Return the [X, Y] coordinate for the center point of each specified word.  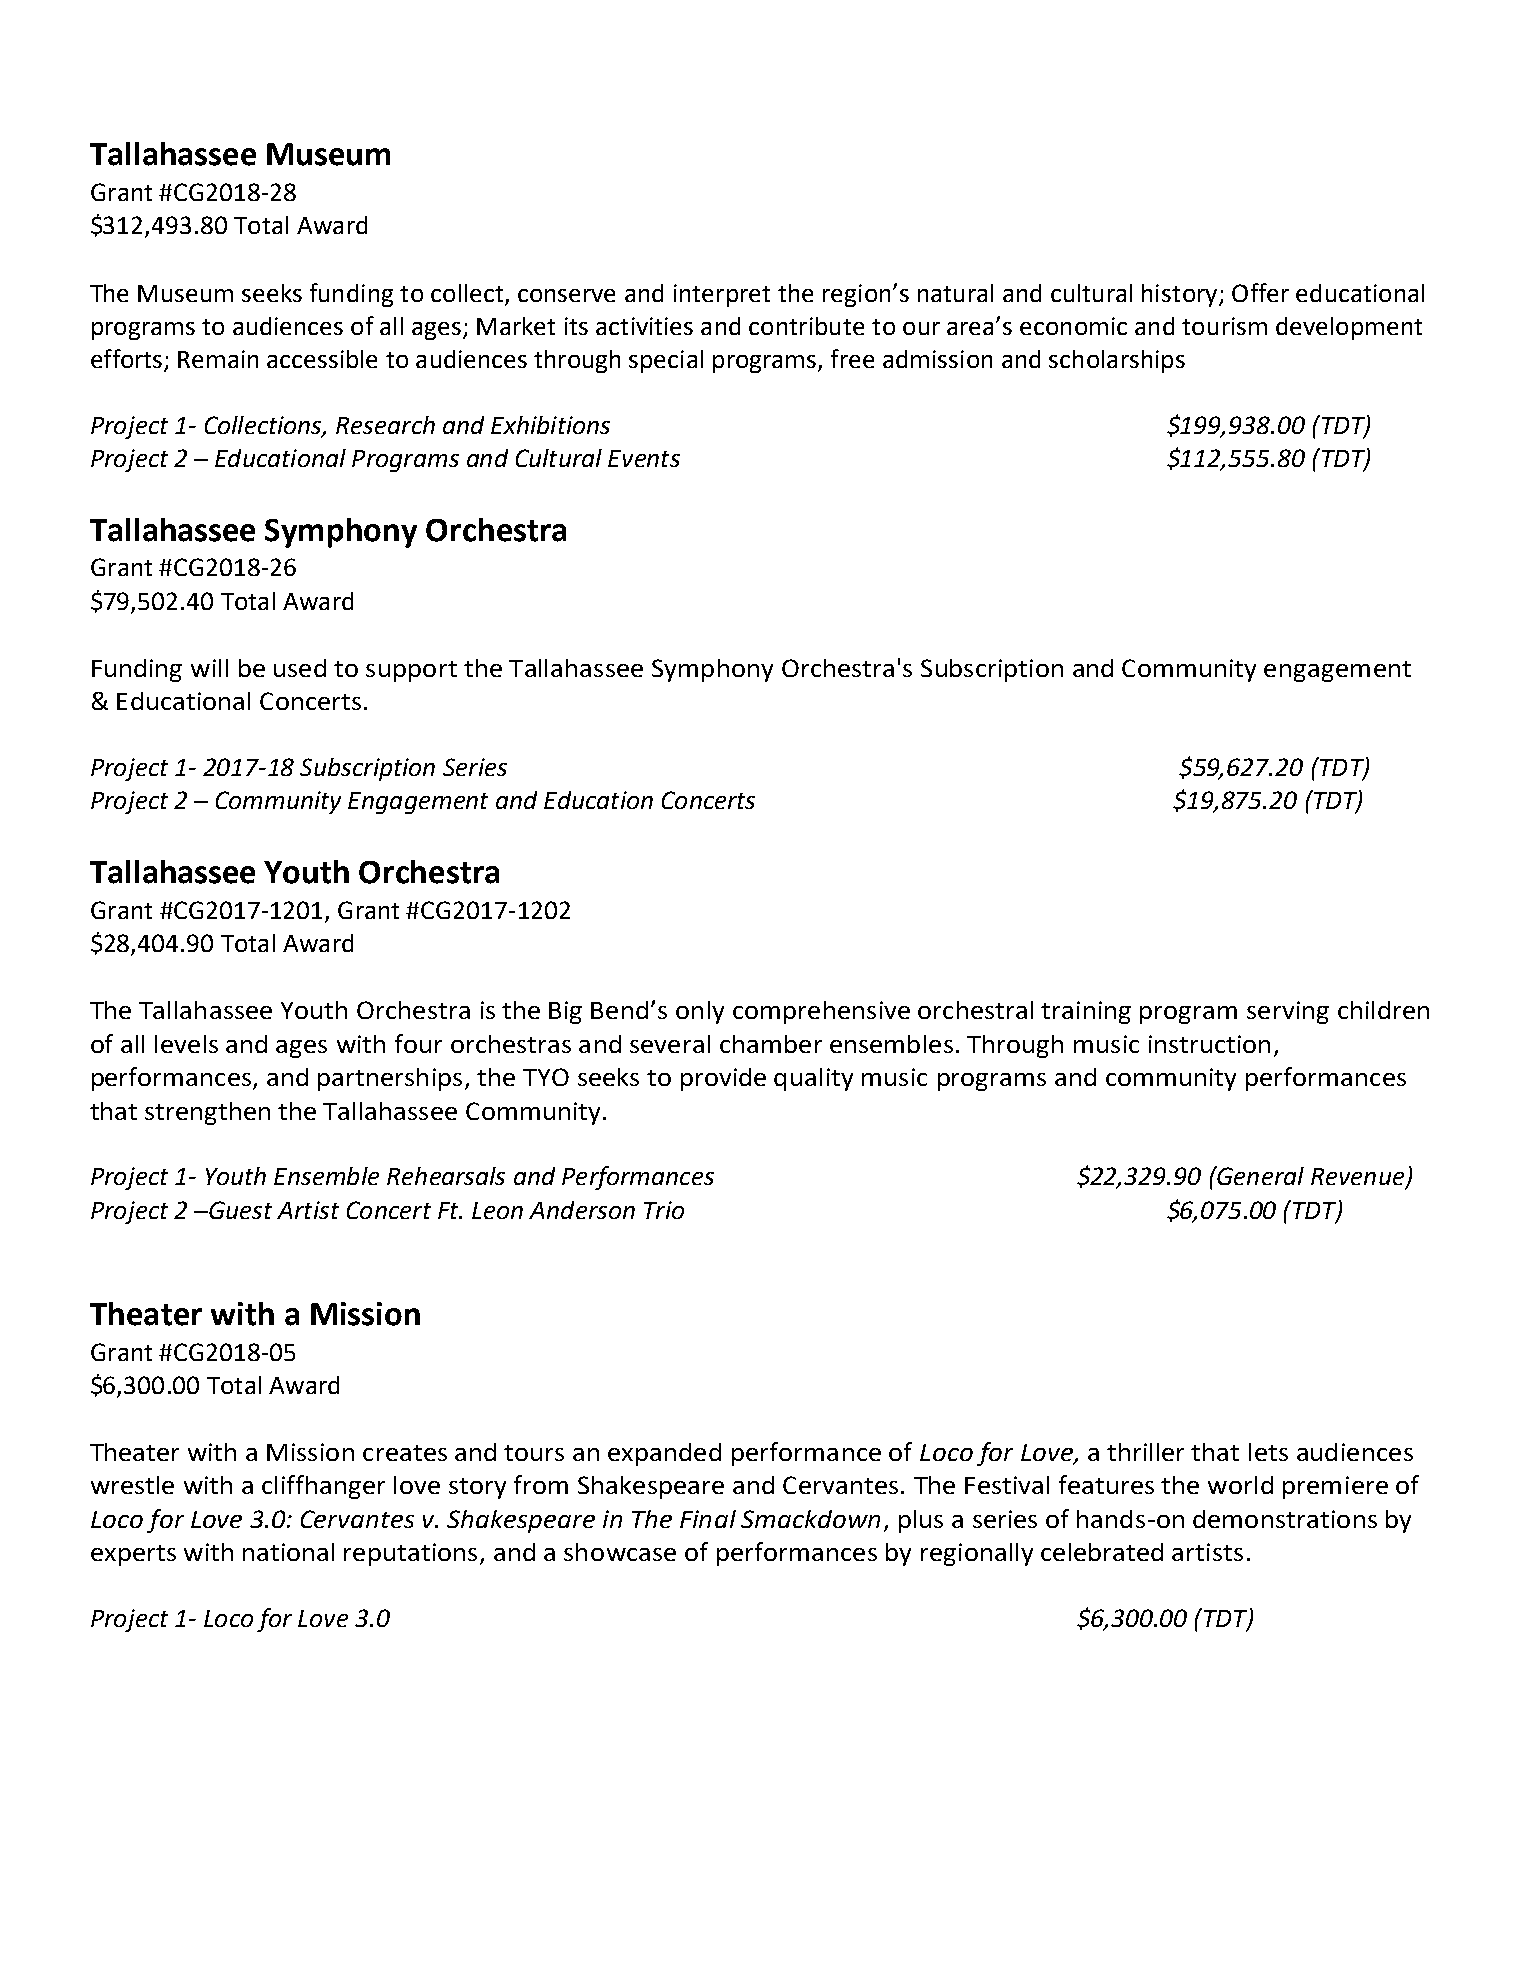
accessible [322, 359]
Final [708, 1519]
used [300, 668]
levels [186, 1044]
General [1259, 1175]
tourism [1224, 326]
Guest [239, 1210]
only [700, 1012]
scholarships [1117, 361]
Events [644, 458]
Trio [664, 1210]
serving [1288, 1012]
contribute [806, 326]
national [288, 1552]
